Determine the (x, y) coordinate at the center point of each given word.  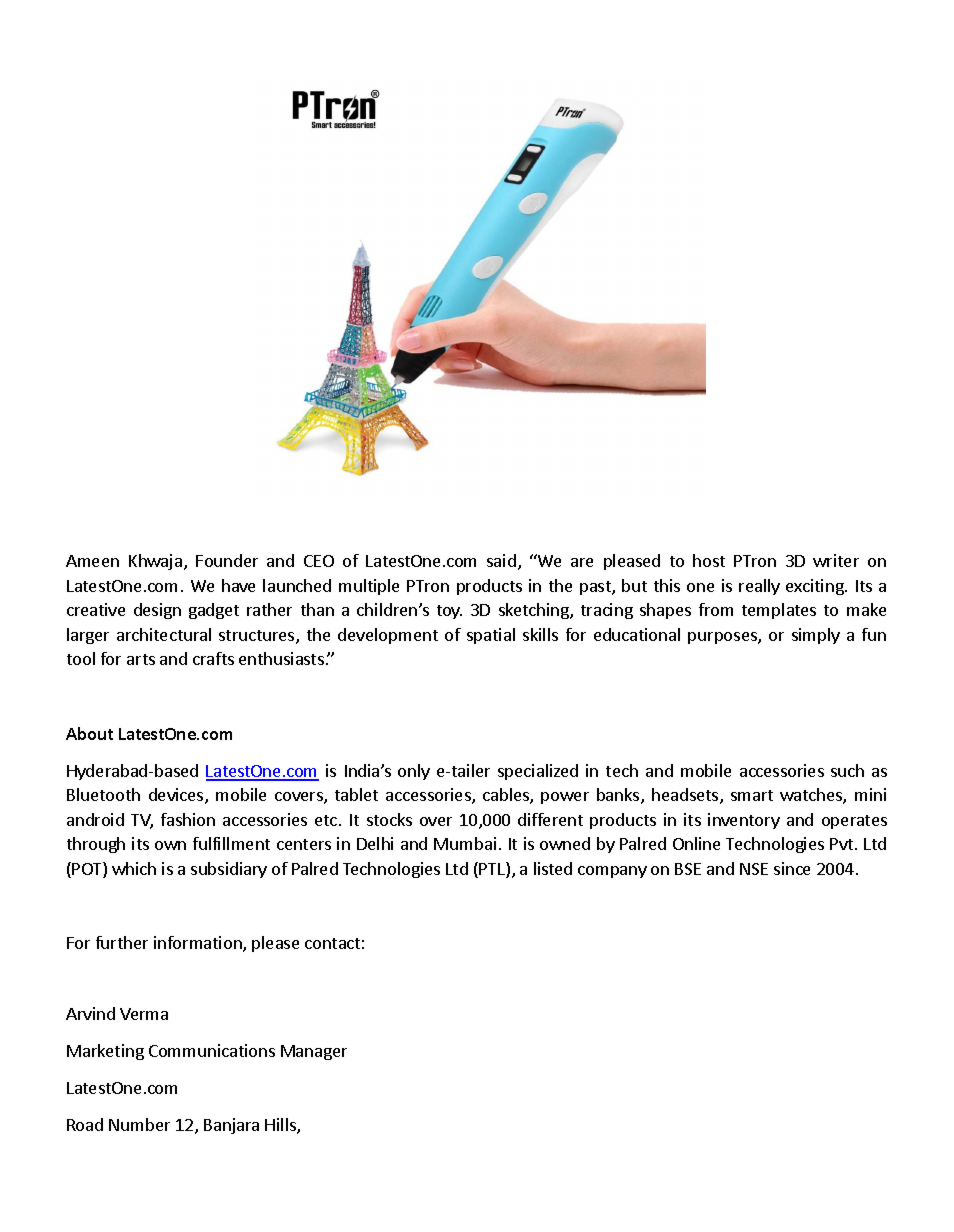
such (847, 770)
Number (139, 1124)
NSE (754, 869)
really (759, 587)
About (89, 733)
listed (553, 868)
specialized (538, 772)
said (501, 560)
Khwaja (155, 562)
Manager (314, 1052)
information (199, 944)
